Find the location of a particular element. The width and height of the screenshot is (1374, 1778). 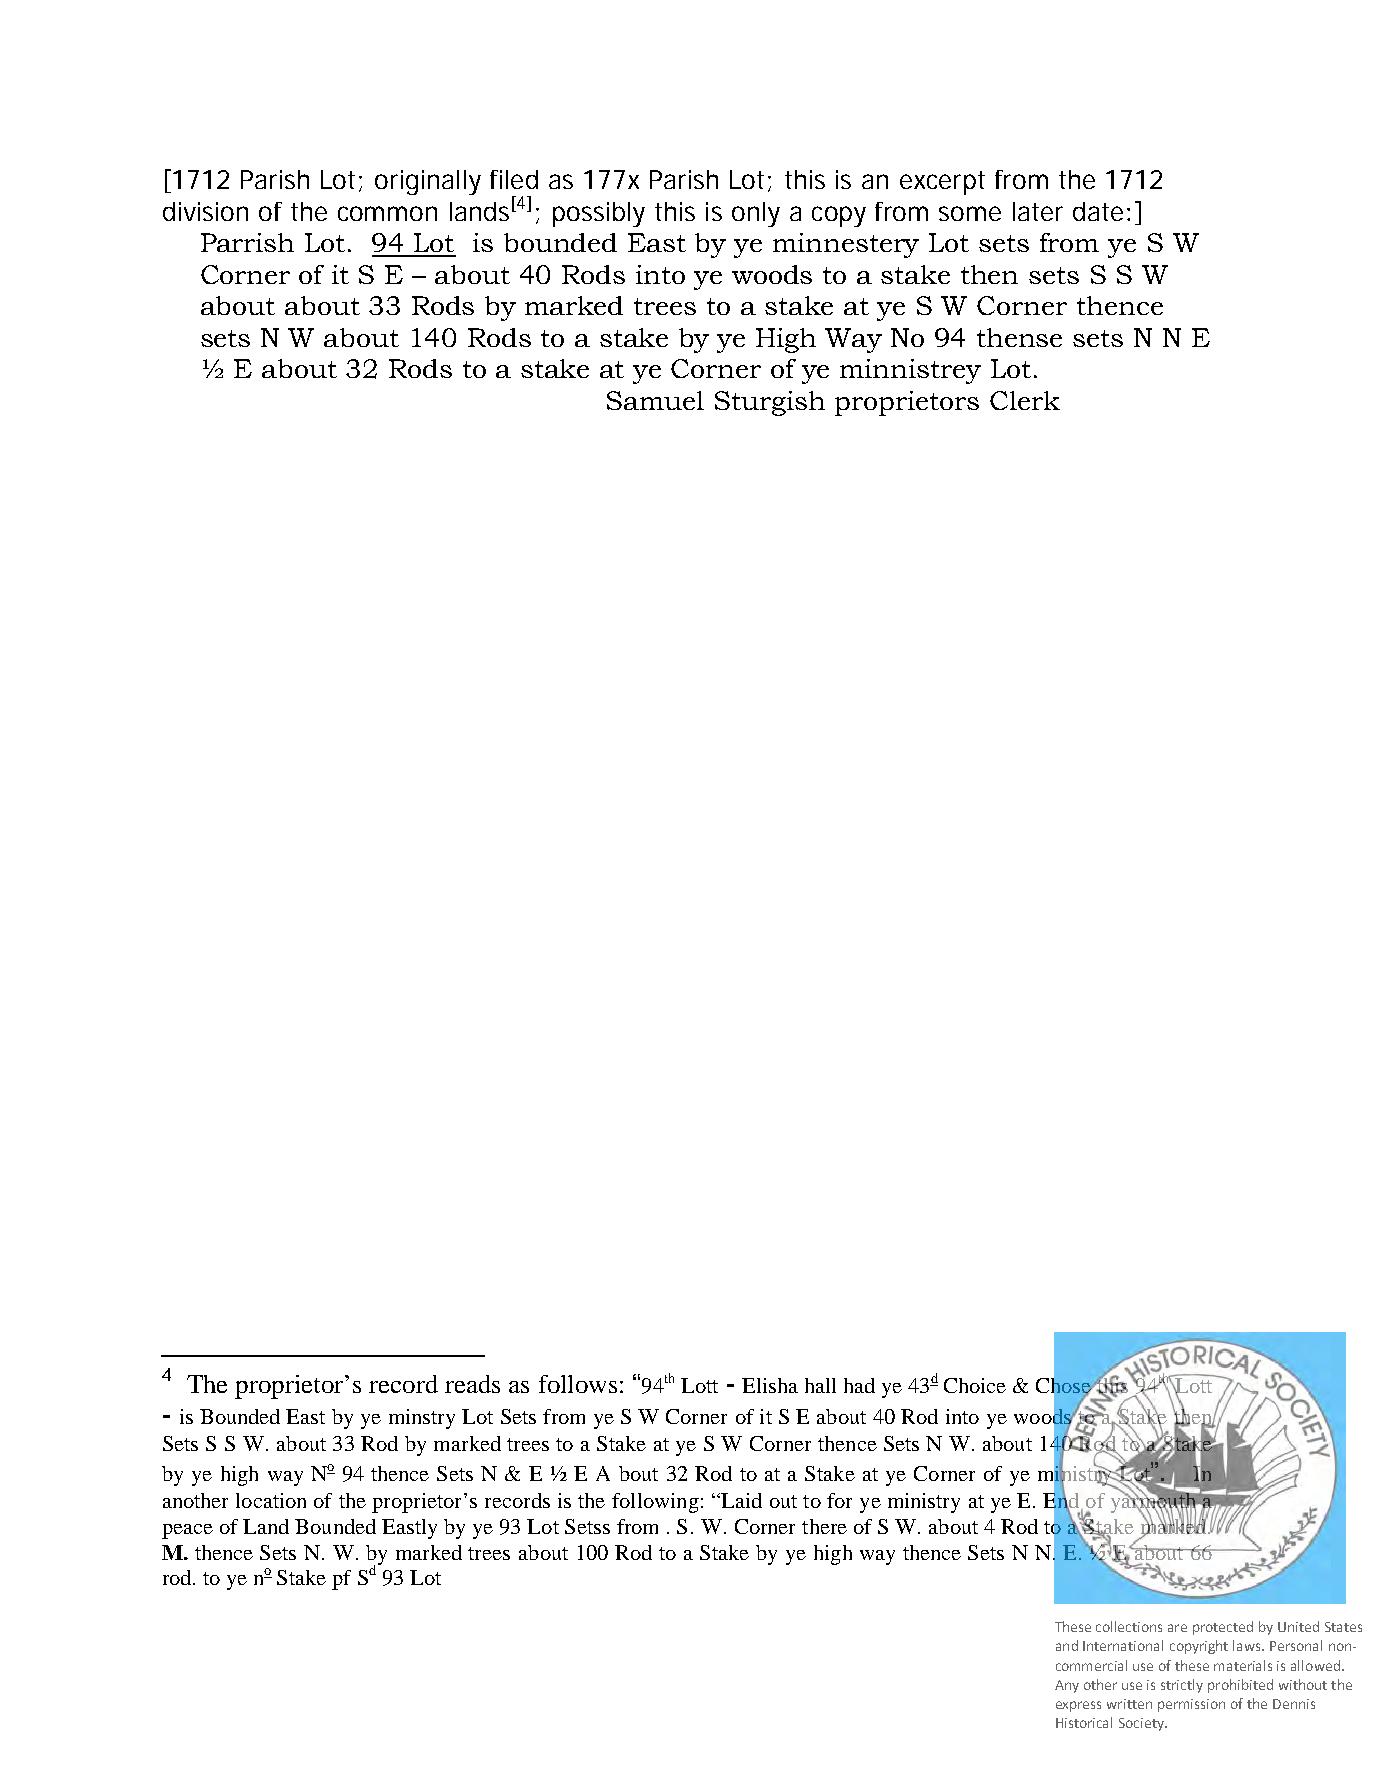

common is located at coordinates (386, 213).
